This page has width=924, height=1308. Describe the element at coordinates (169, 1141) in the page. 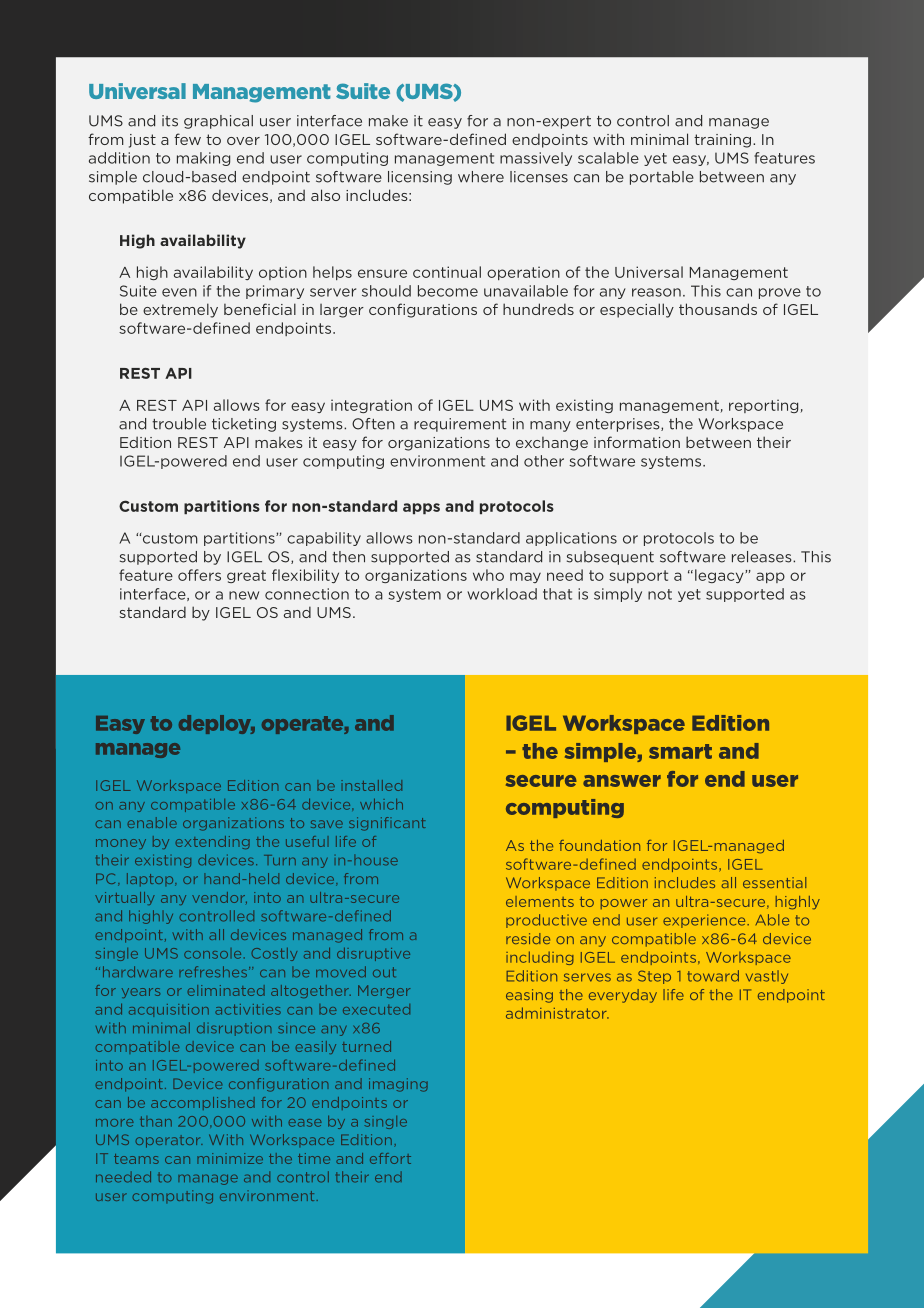

I see `operator` at that location.
